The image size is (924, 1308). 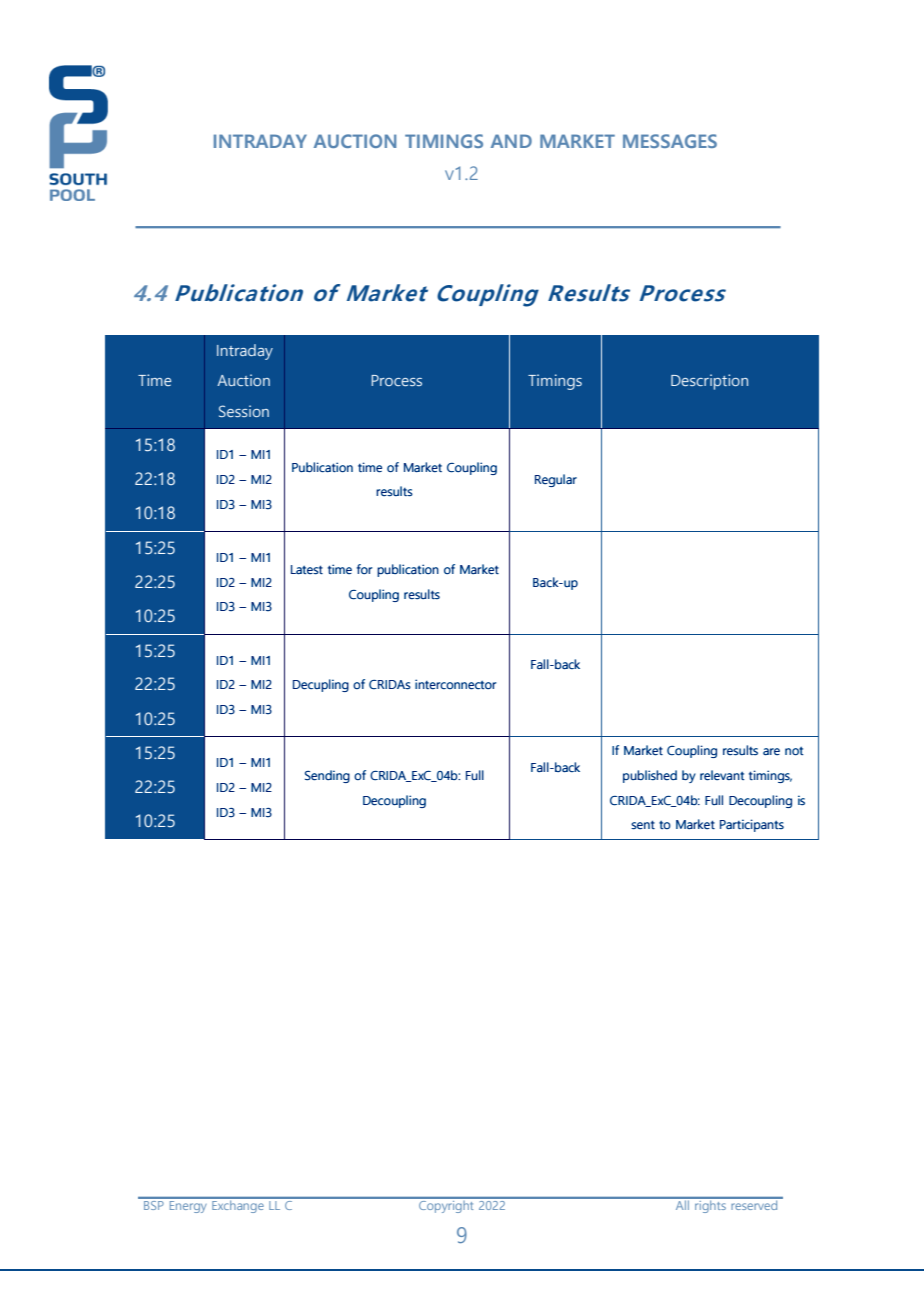 I want to click on Exchange, so click(x=238, y=1205).
